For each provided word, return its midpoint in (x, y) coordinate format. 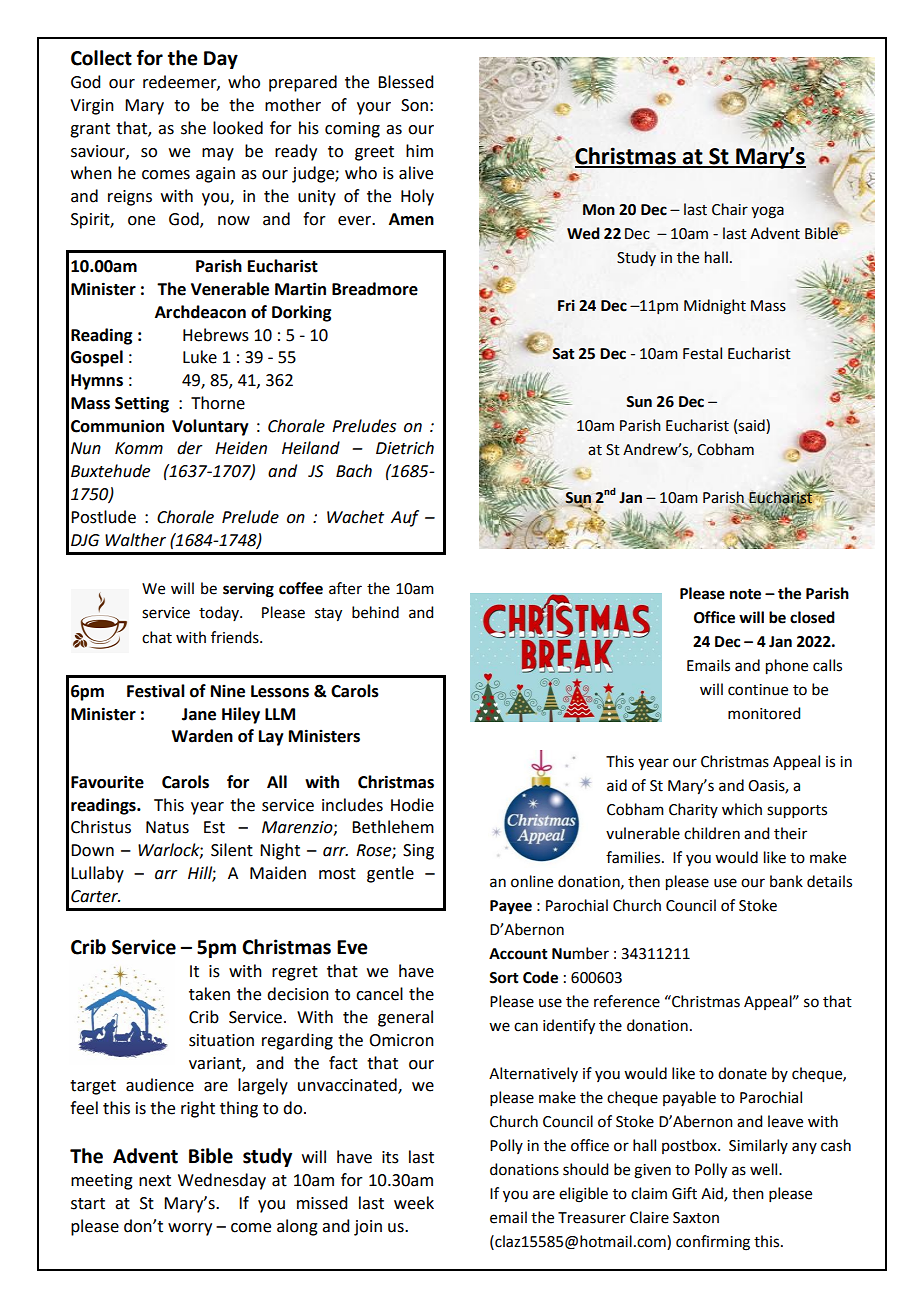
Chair (730, 209)
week (414, 1203)
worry (190, 1229)
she (193, 128)
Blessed (405, 82)
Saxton (696, 1218)
